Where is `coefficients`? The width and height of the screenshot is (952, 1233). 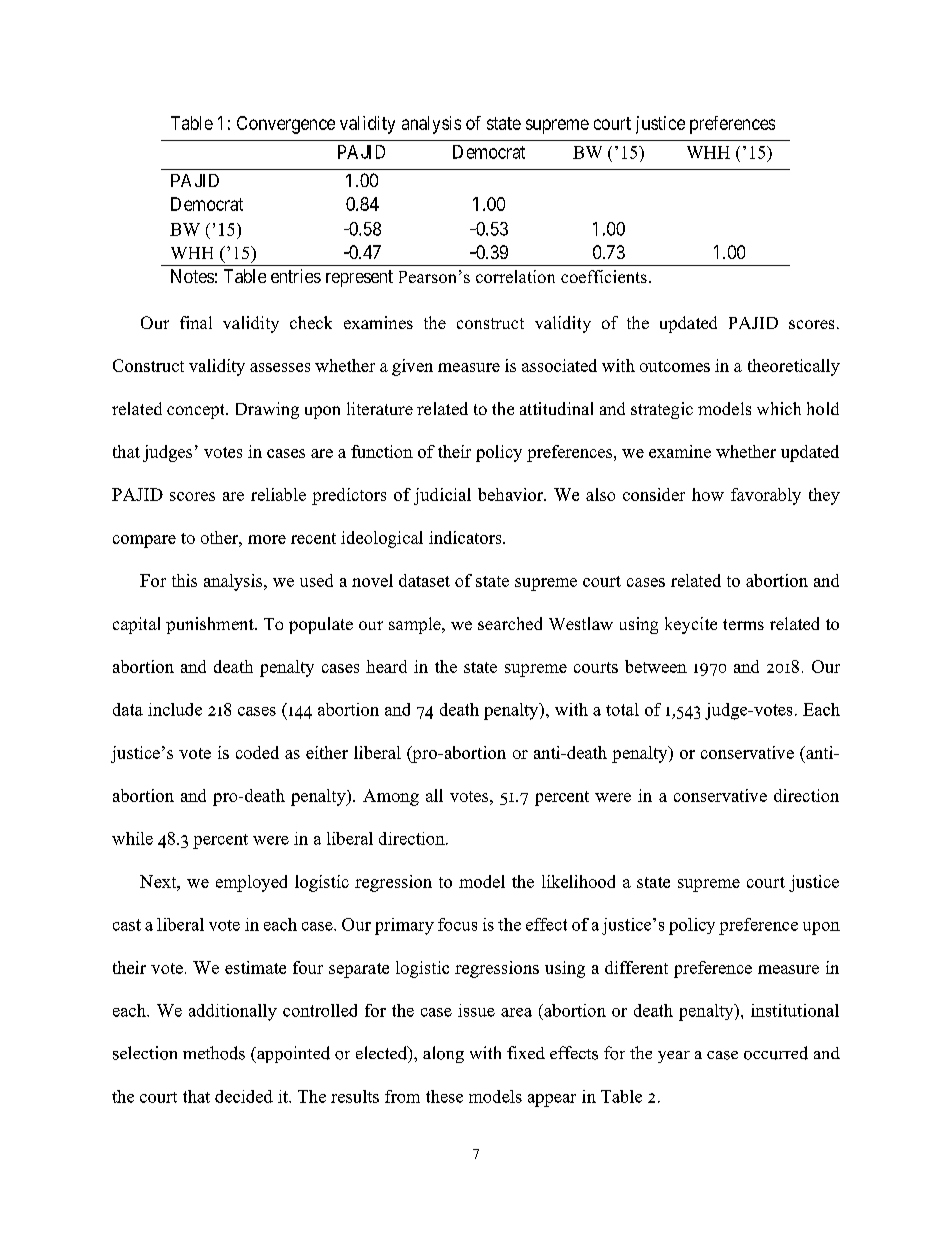 coefficients is located at coordinates (604, 276).
